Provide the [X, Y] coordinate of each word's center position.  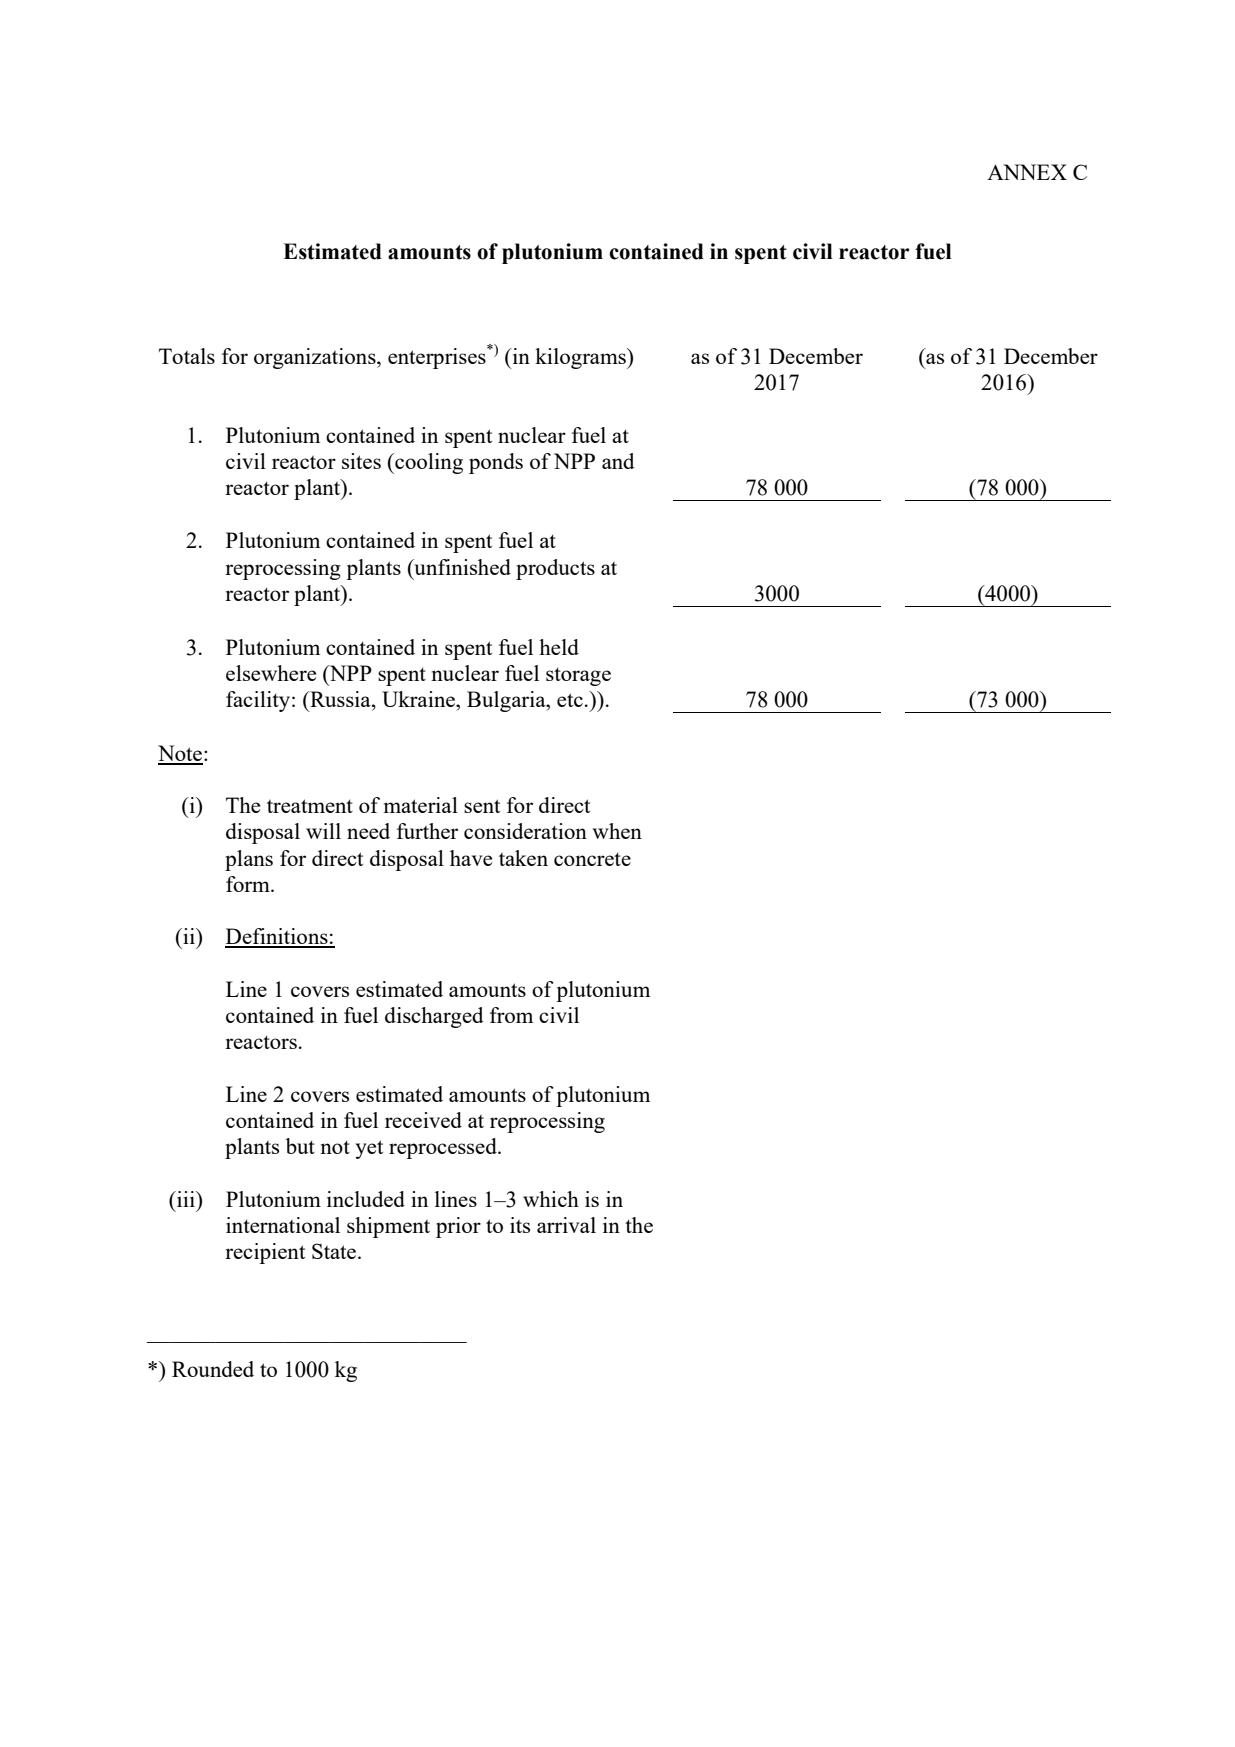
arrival [566, 1225]
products [555, 569]
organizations [316, 358]
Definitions [277, 937]
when [617, 831]
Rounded [213, 1369]
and [618, 461]
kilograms [581, 358]
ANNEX [1027, 172]
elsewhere [271, 673]
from [511, 1015]
